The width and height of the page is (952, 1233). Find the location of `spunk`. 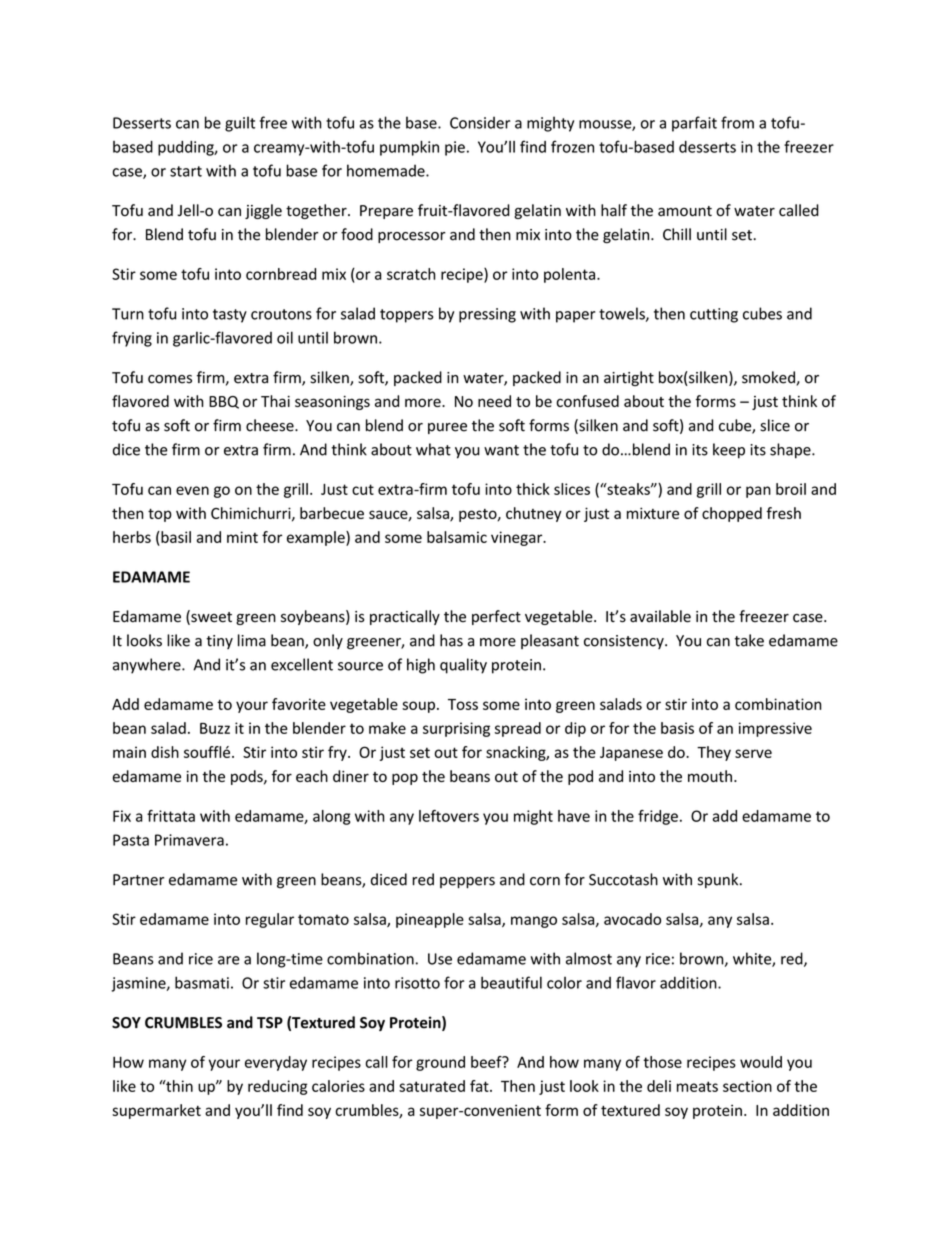

spunk is located at coordinates (719, 880).
